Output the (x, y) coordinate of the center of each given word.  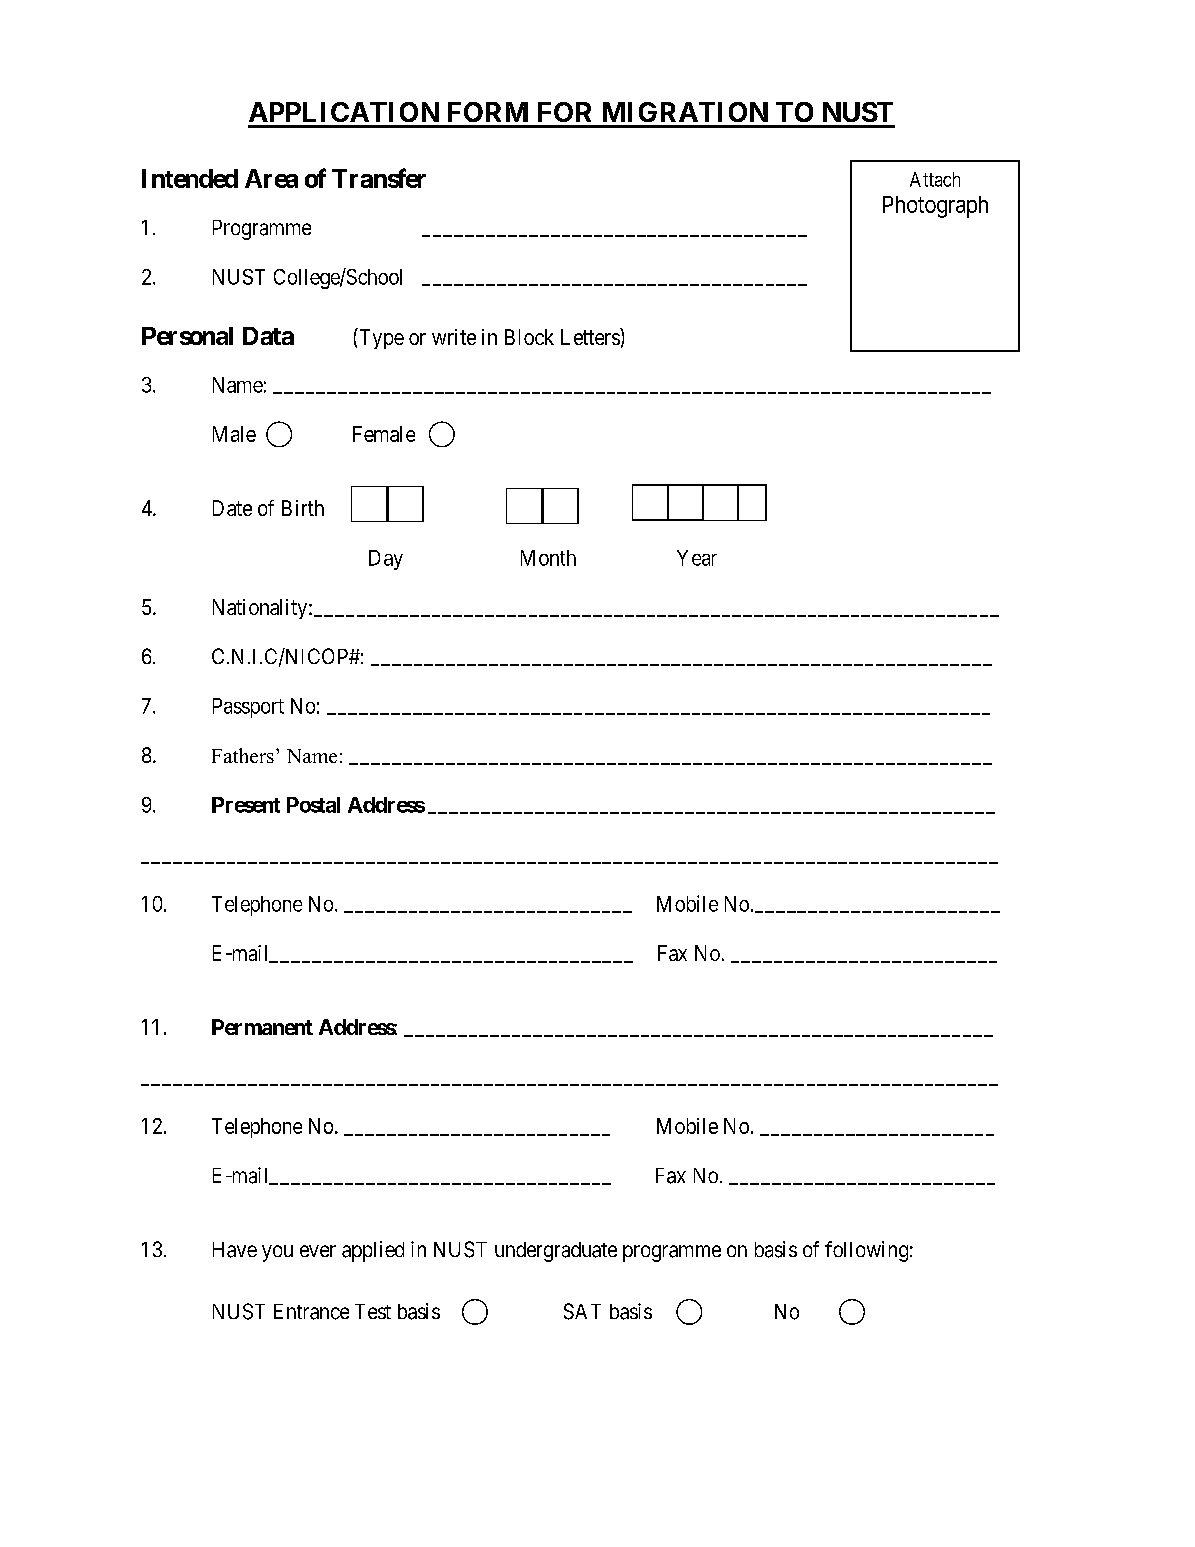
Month (548, 558)
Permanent (262, 1027)
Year (697, 558)
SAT (582, 1311)
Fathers (243, 755)
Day (386, 560)
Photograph (935, 207)
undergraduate (556, 1252)
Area (271, 178)
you (277, 1253)
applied (373, 1251)
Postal (313, 805)
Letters (591, 336)
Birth (303, 508)
